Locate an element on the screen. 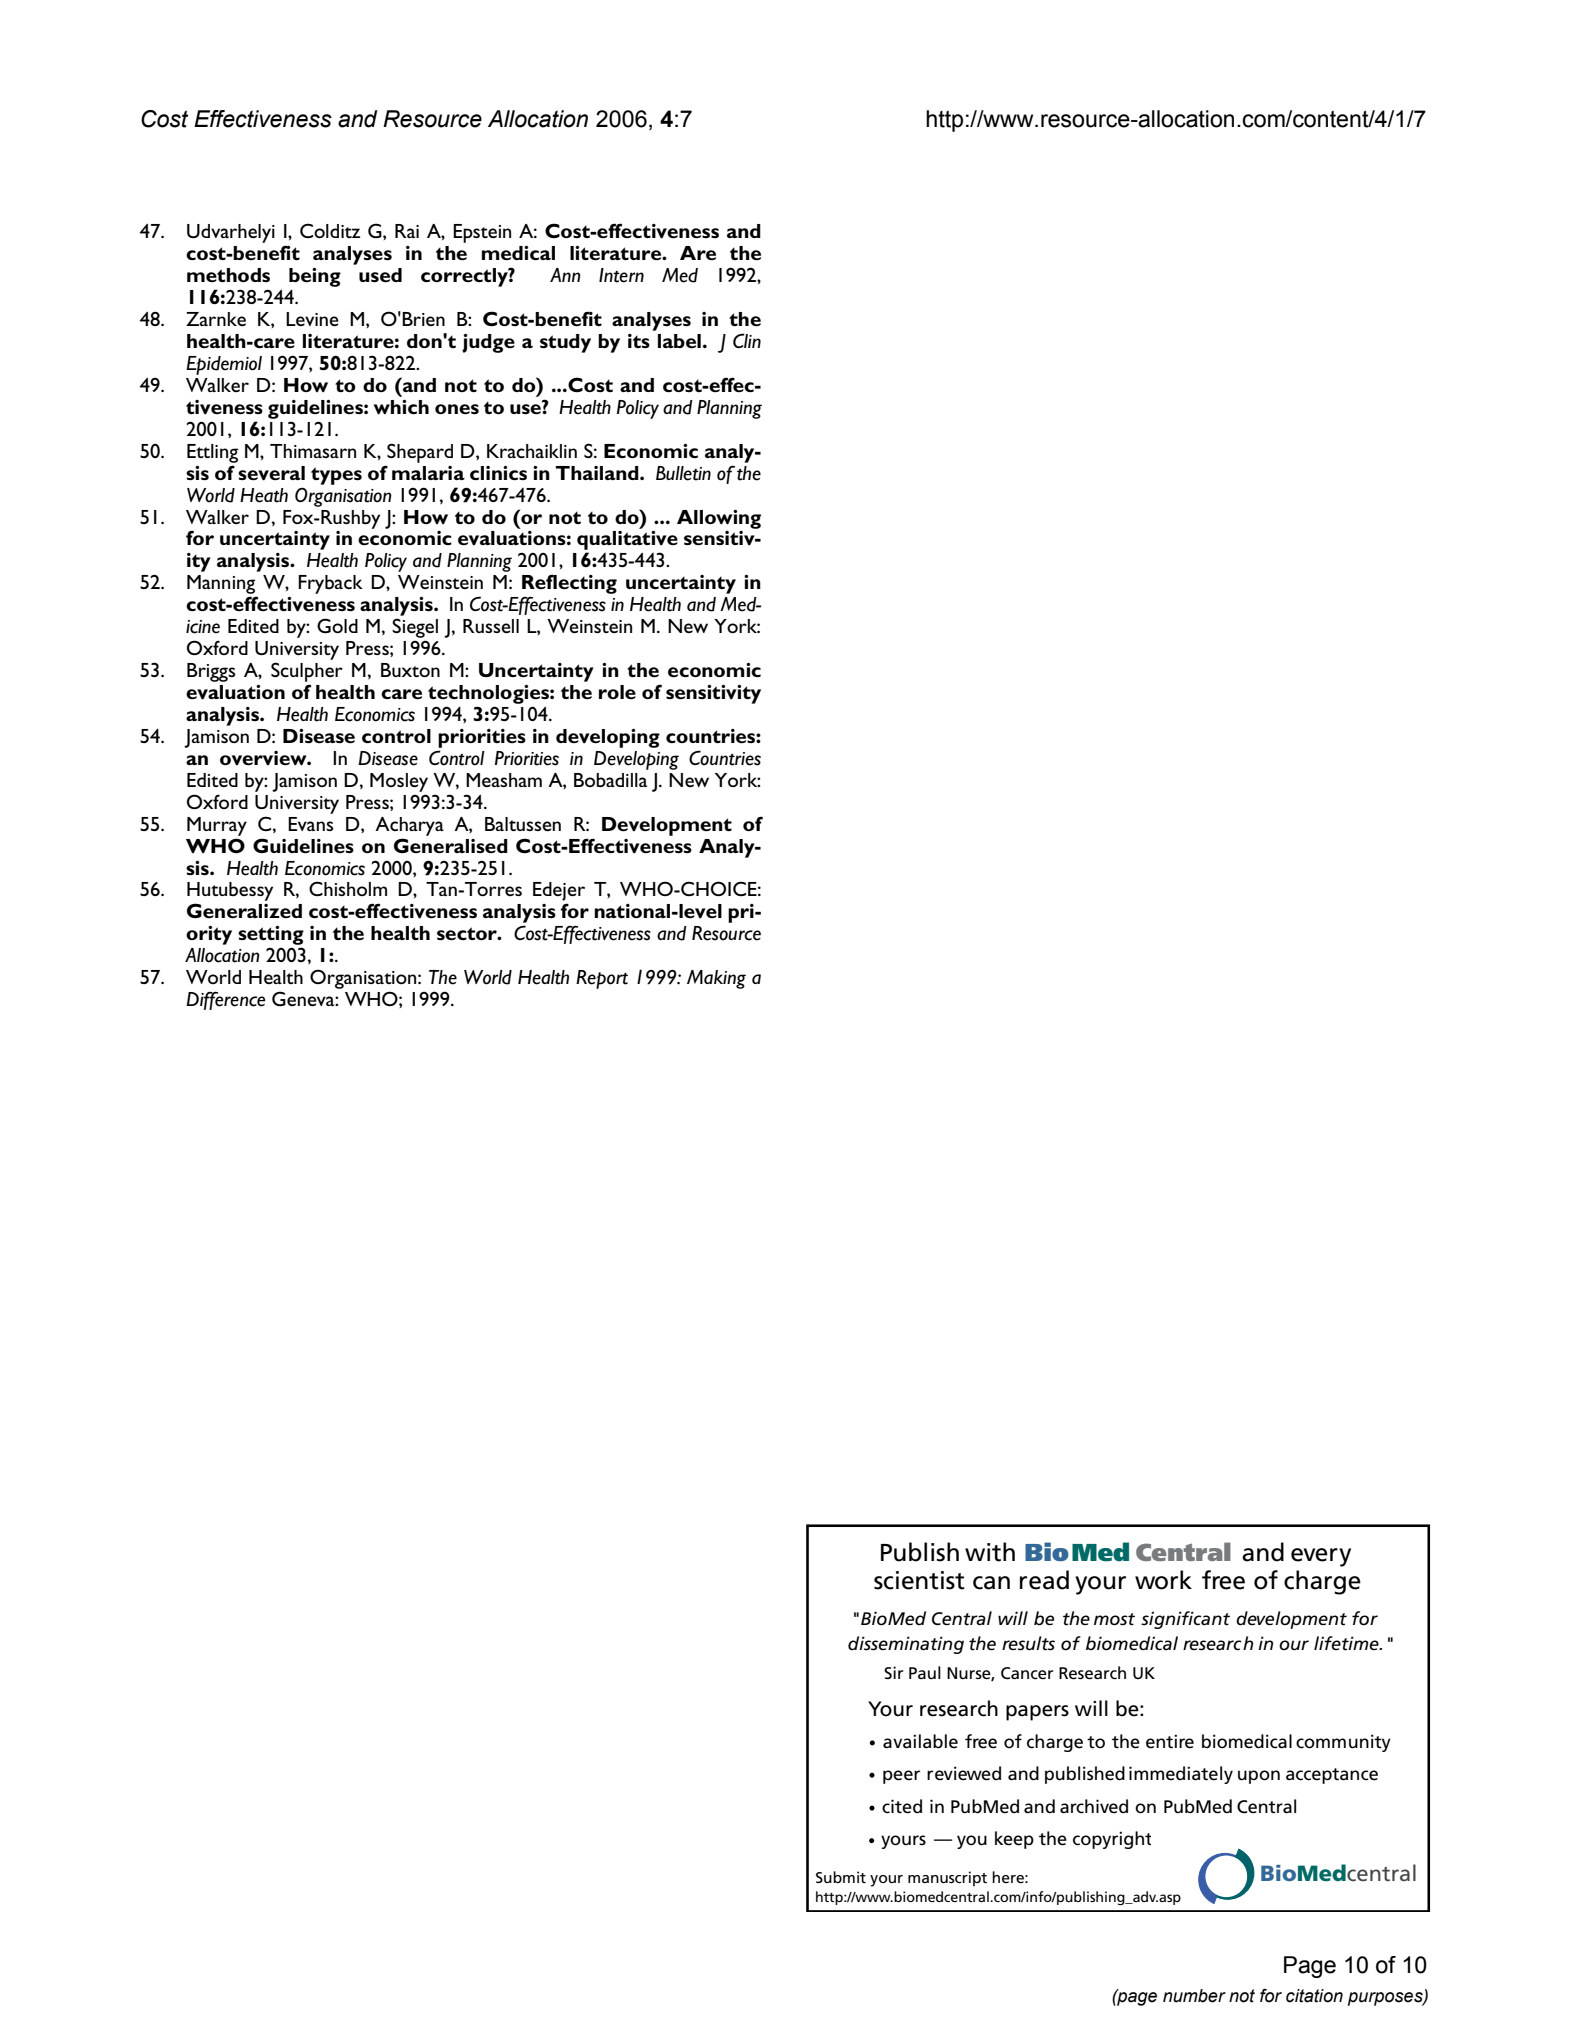  being is located at coordinates (315, 277).
